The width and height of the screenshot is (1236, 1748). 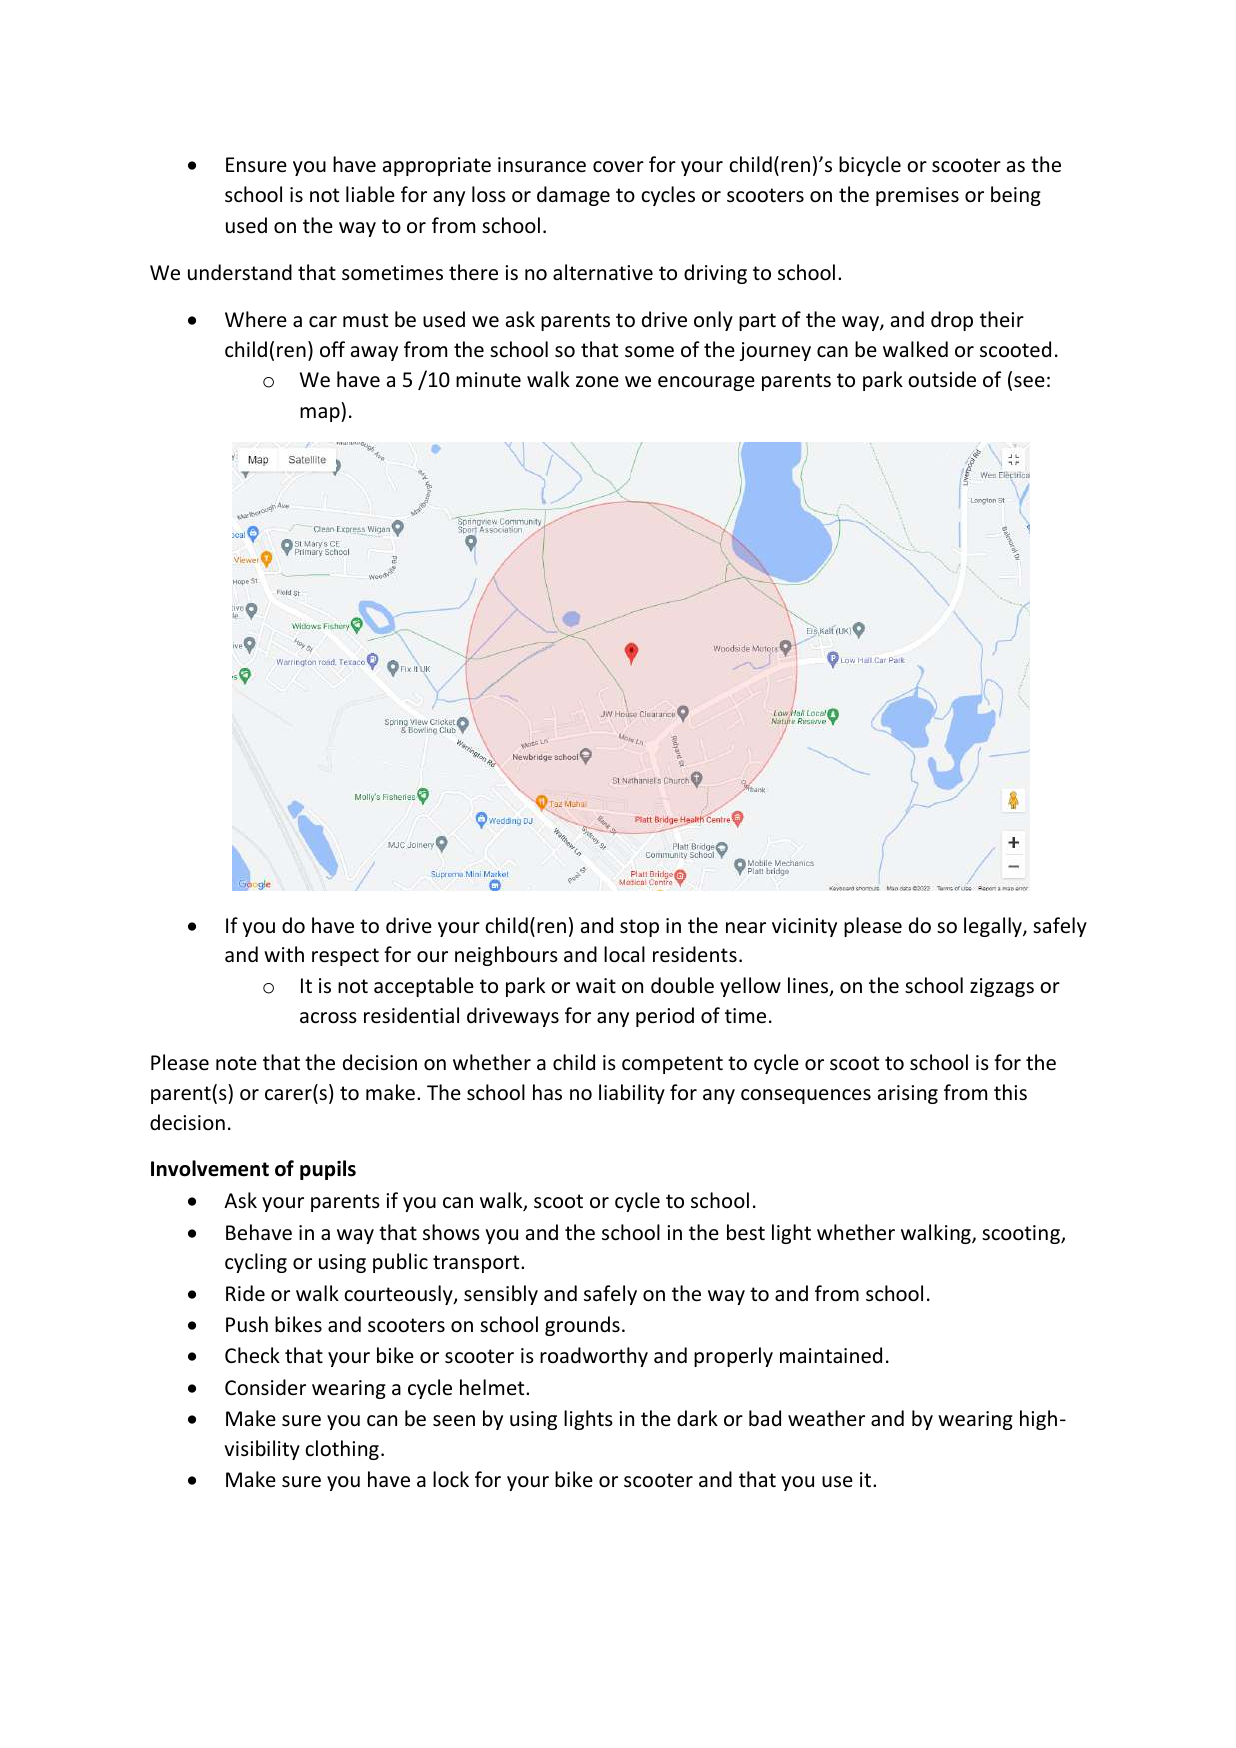 I want to click on legally, so click(x=994, y=927).
